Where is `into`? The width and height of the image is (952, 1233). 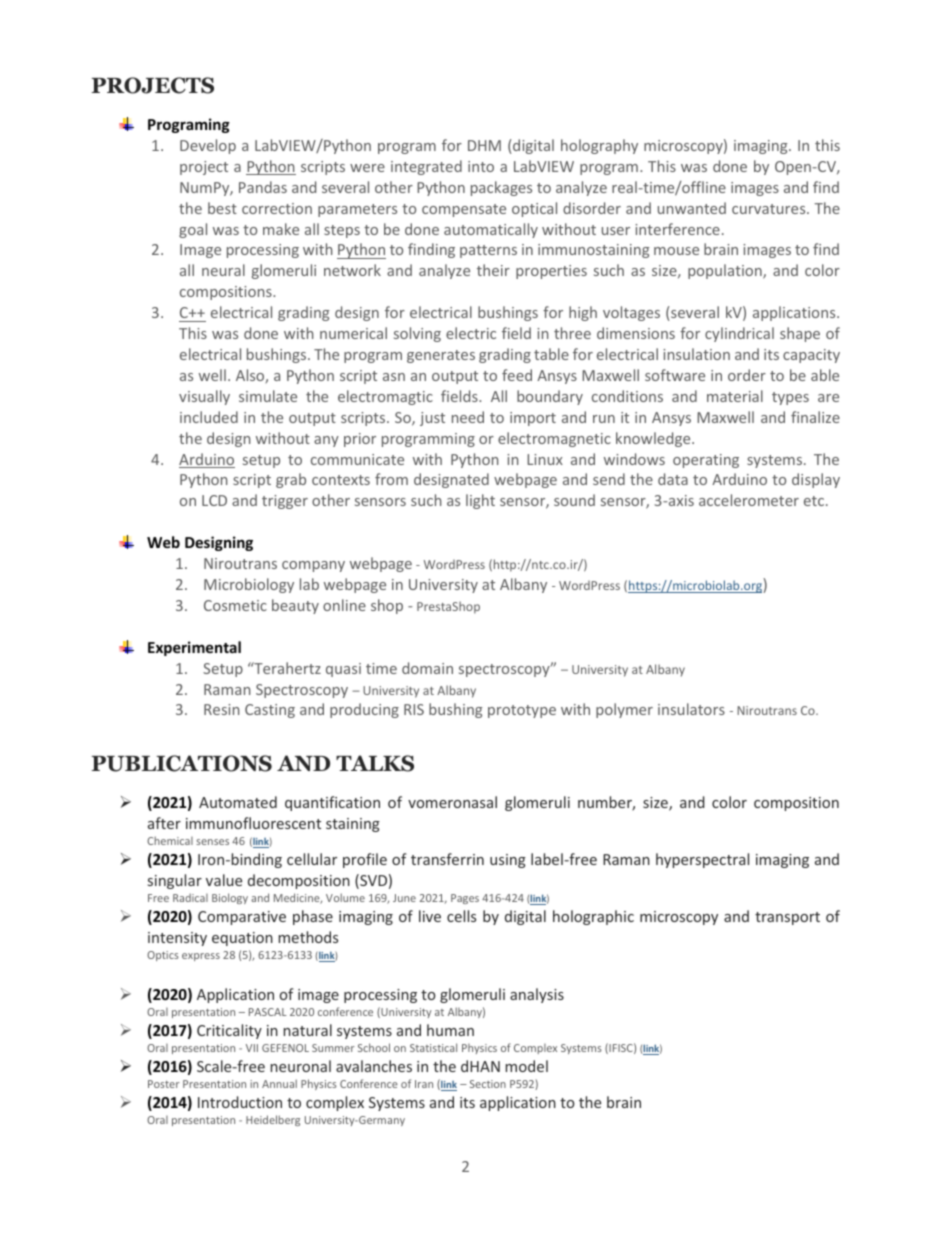 into is located at coordinates (481, 166).
